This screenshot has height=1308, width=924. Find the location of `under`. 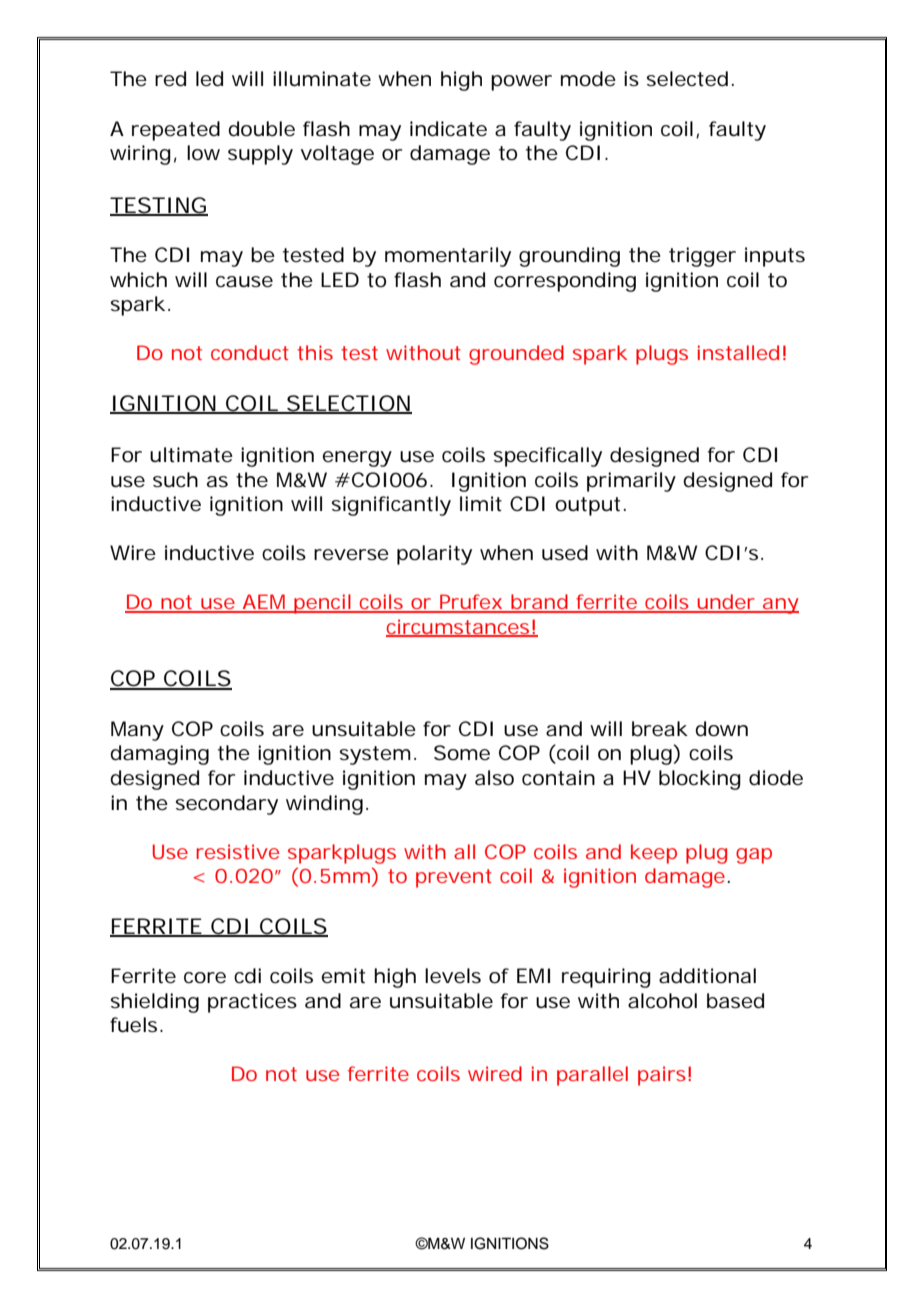

under is located at coordinates (726, 603).
